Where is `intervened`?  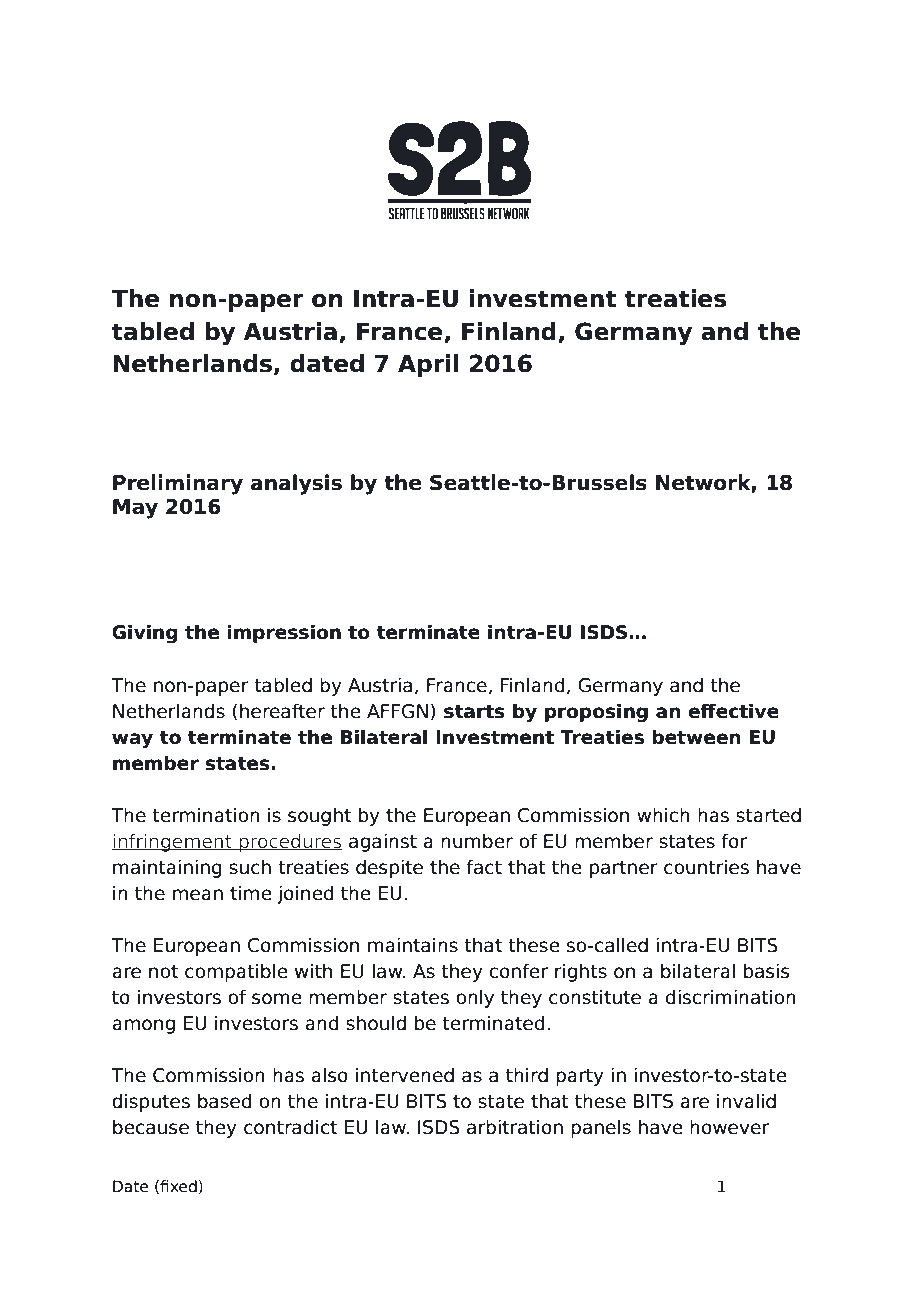
intervened is located at coordinates (405, 1075).
